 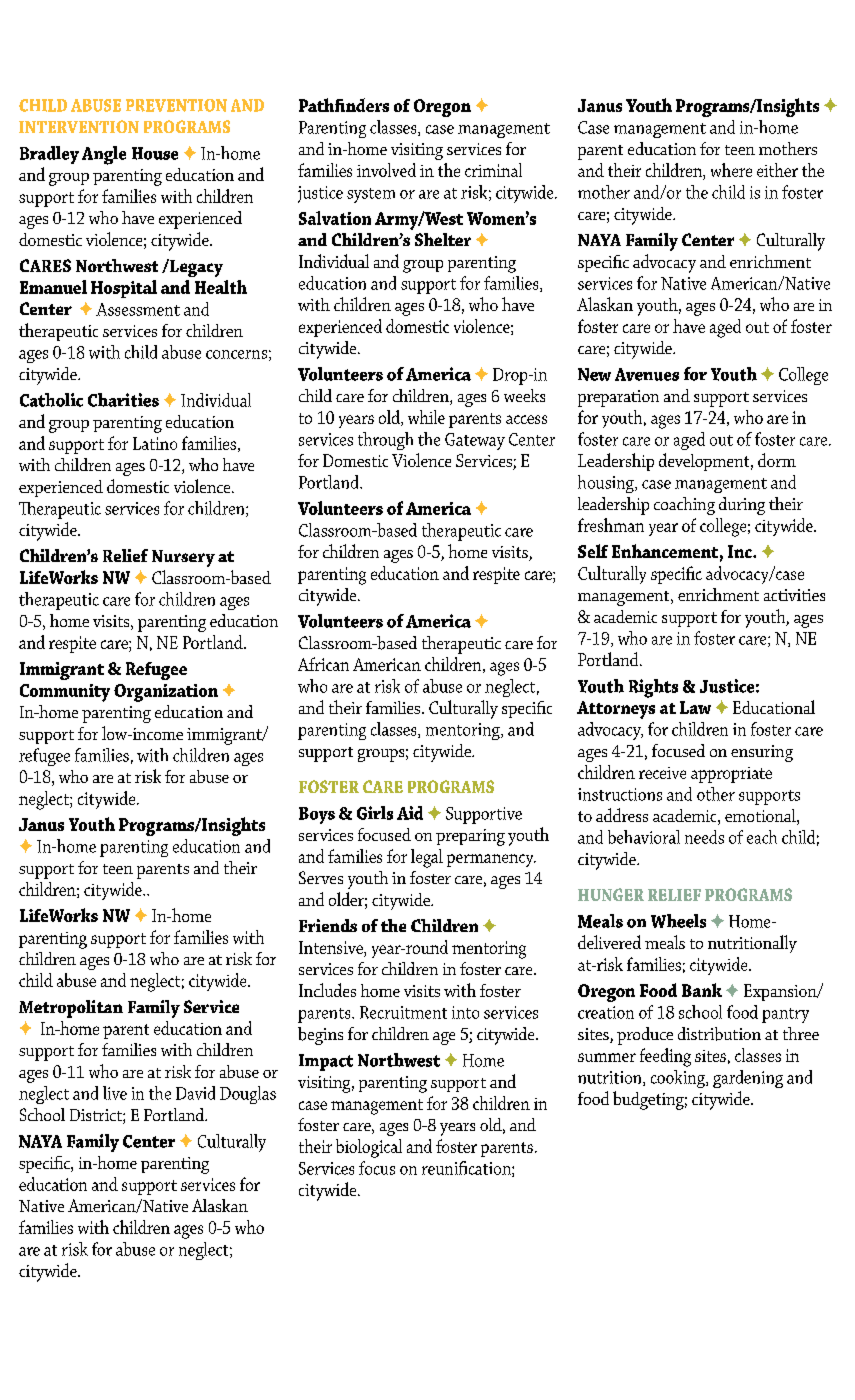 What do you see at coordinates (155, 443) in the document?
I see `Latino` at bounding box center [155, 443].
